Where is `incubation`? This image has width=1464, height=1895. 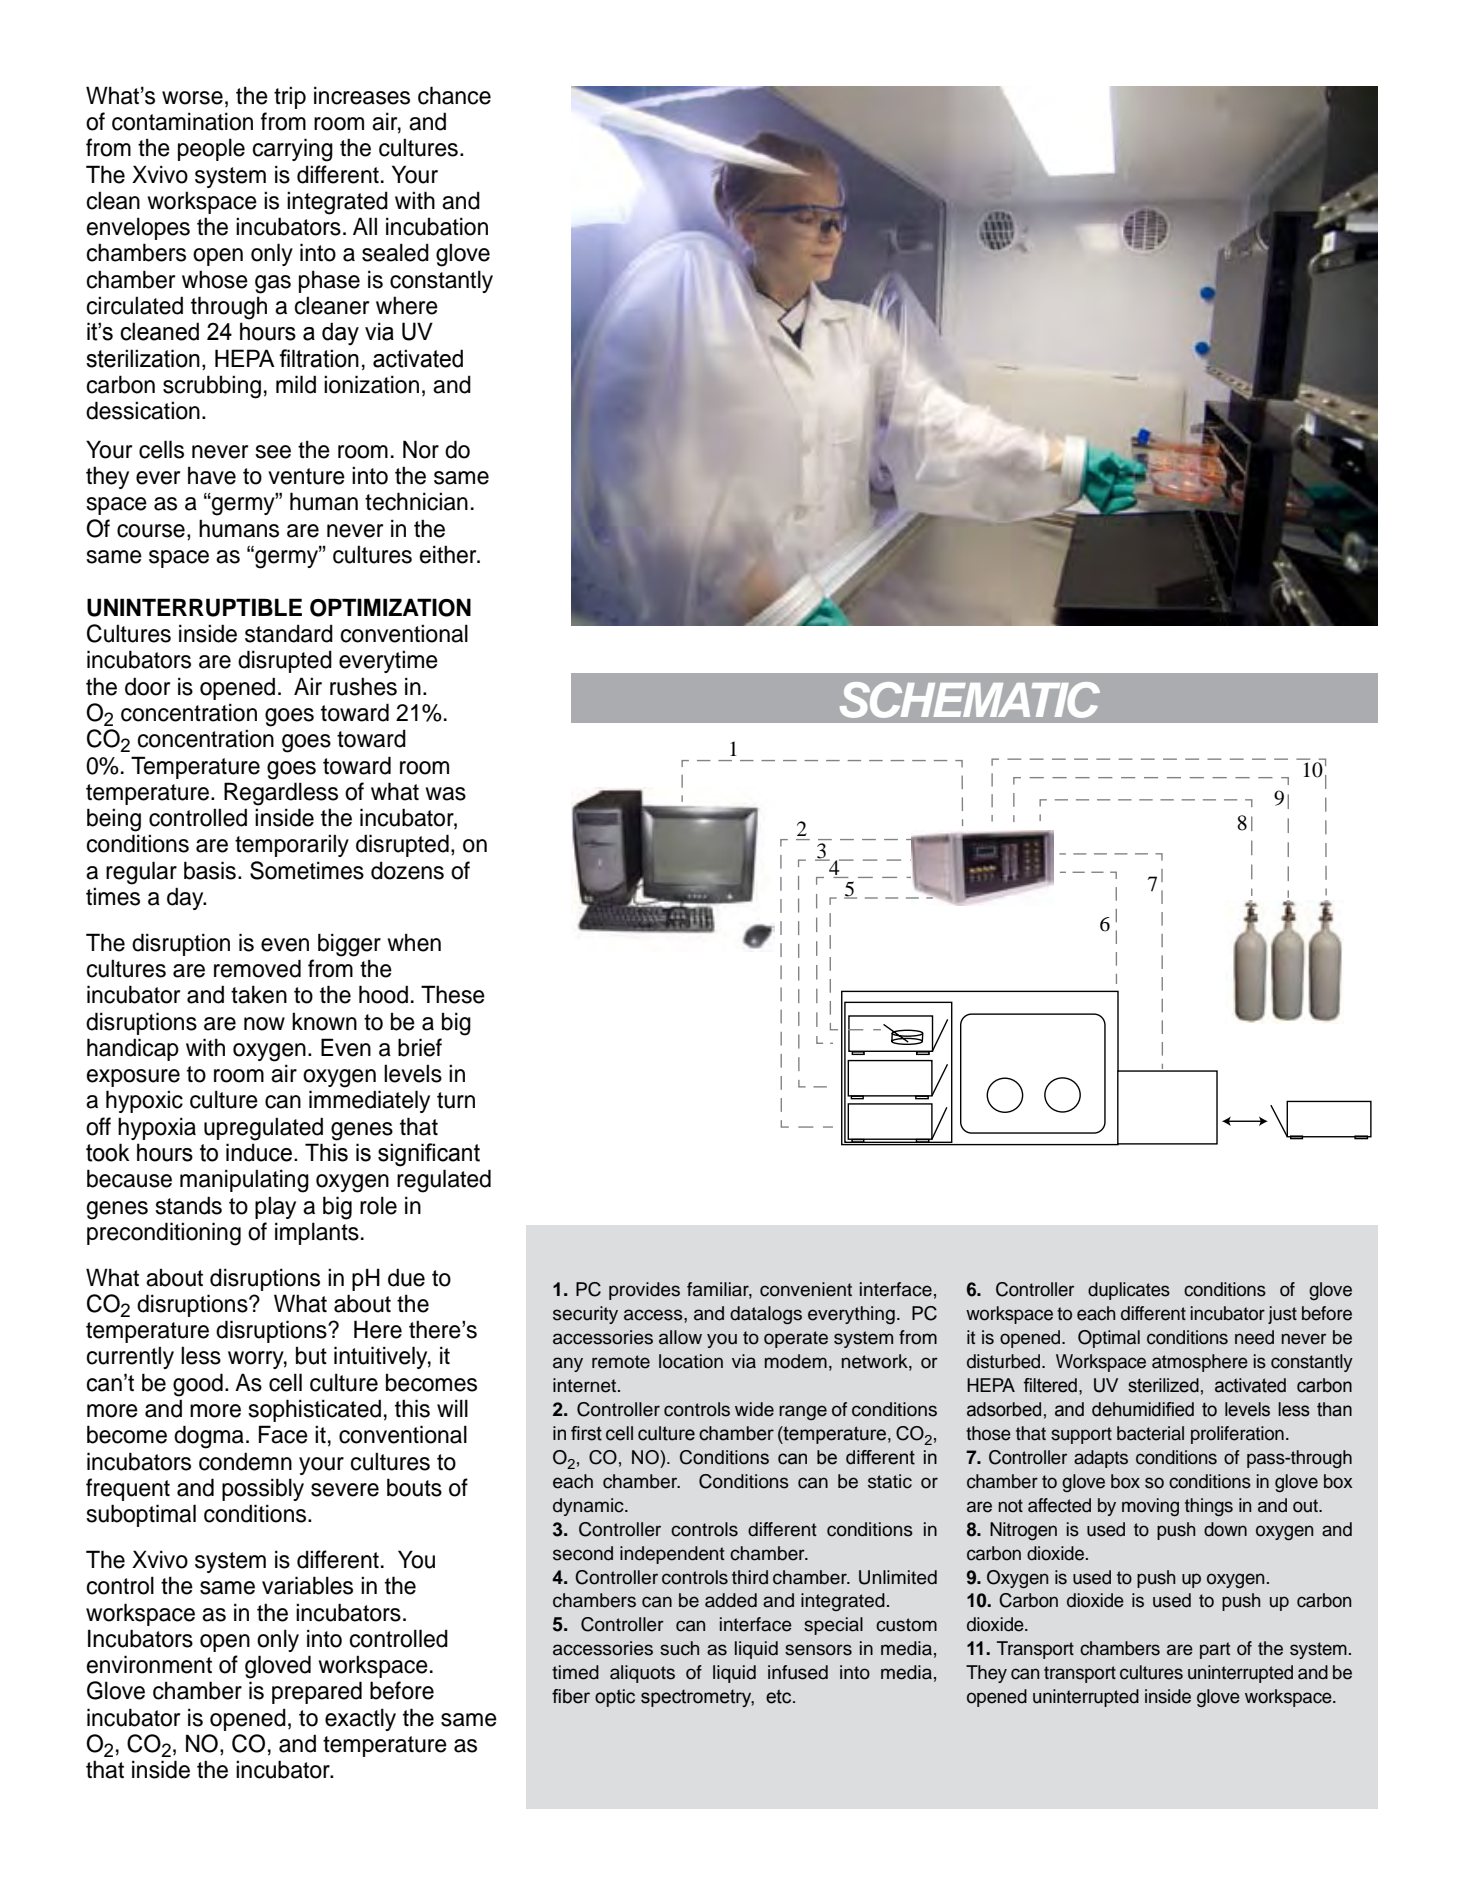
incubation is located at coordinates (437, 226).
